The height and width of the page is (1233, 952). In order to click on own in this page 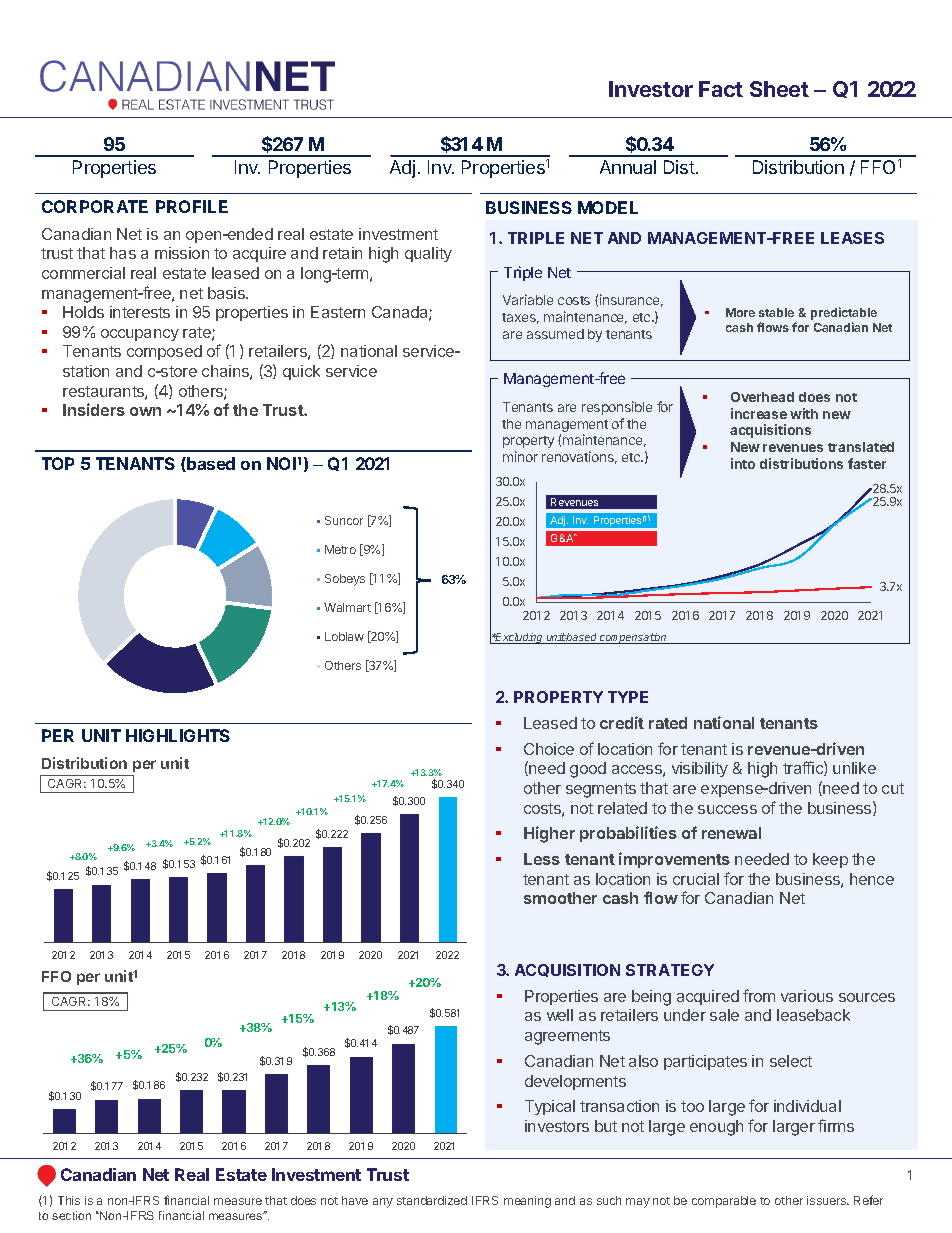, I will do `click(145, 411)`.
